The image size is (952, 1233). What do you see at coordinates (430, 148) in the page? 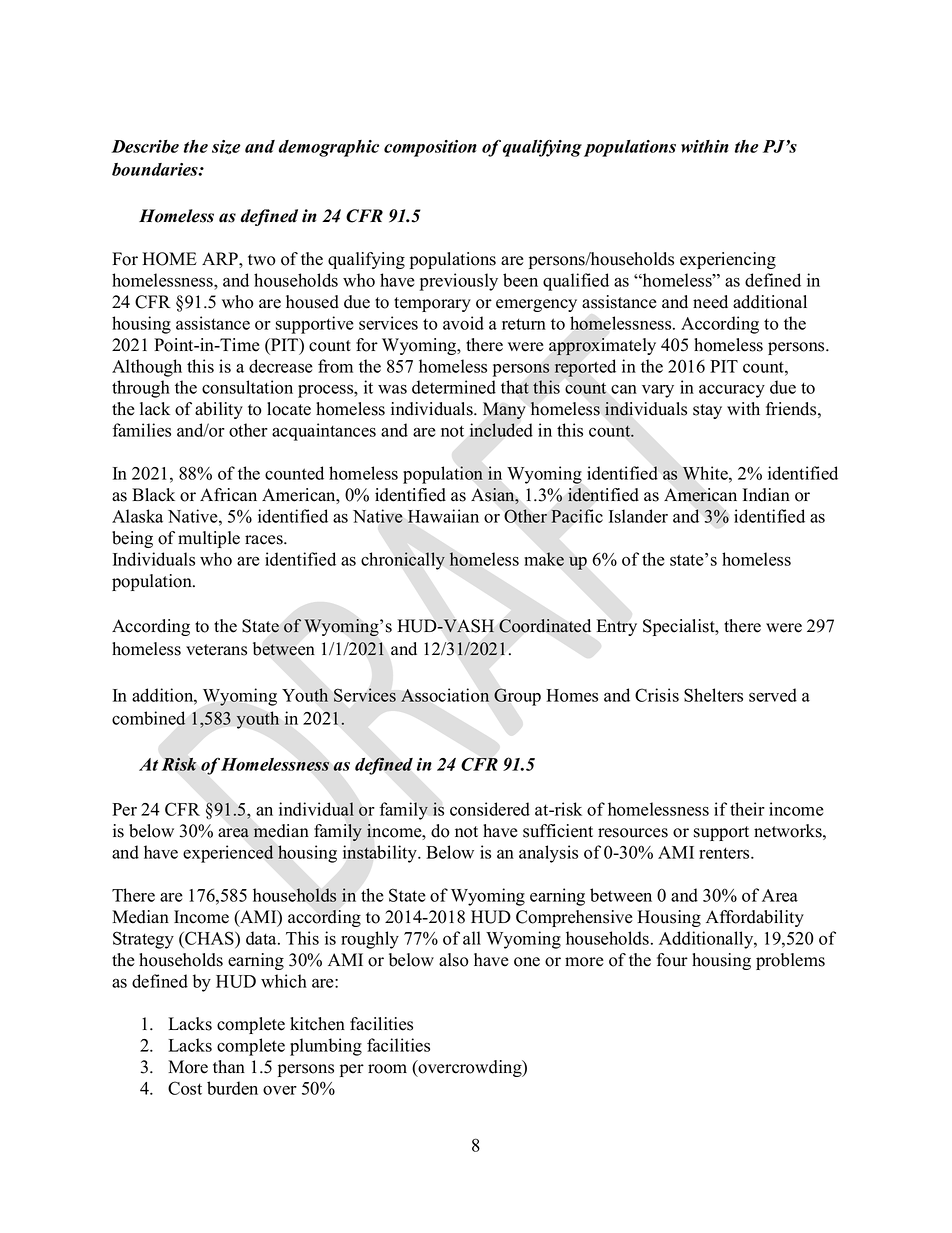
I see `composition` at bounding box center [430, 148].
